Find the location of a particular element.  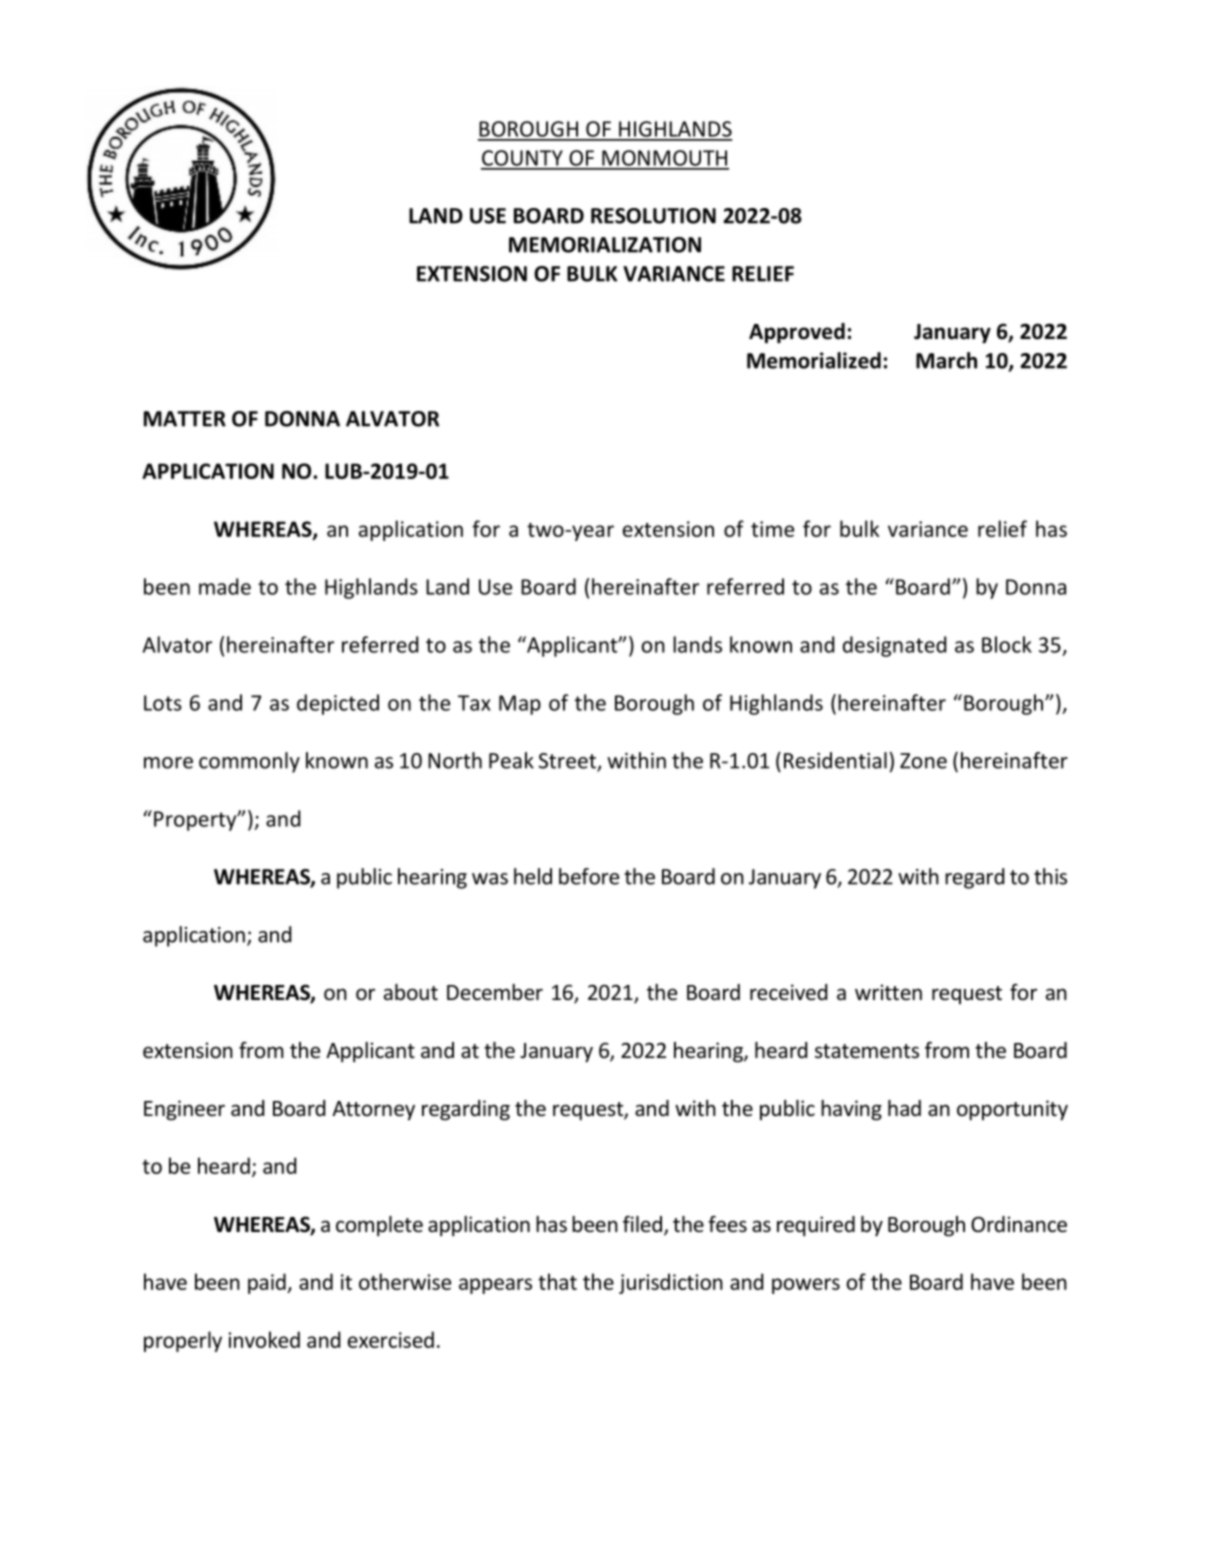

March is located at coordinates (946, 360).
